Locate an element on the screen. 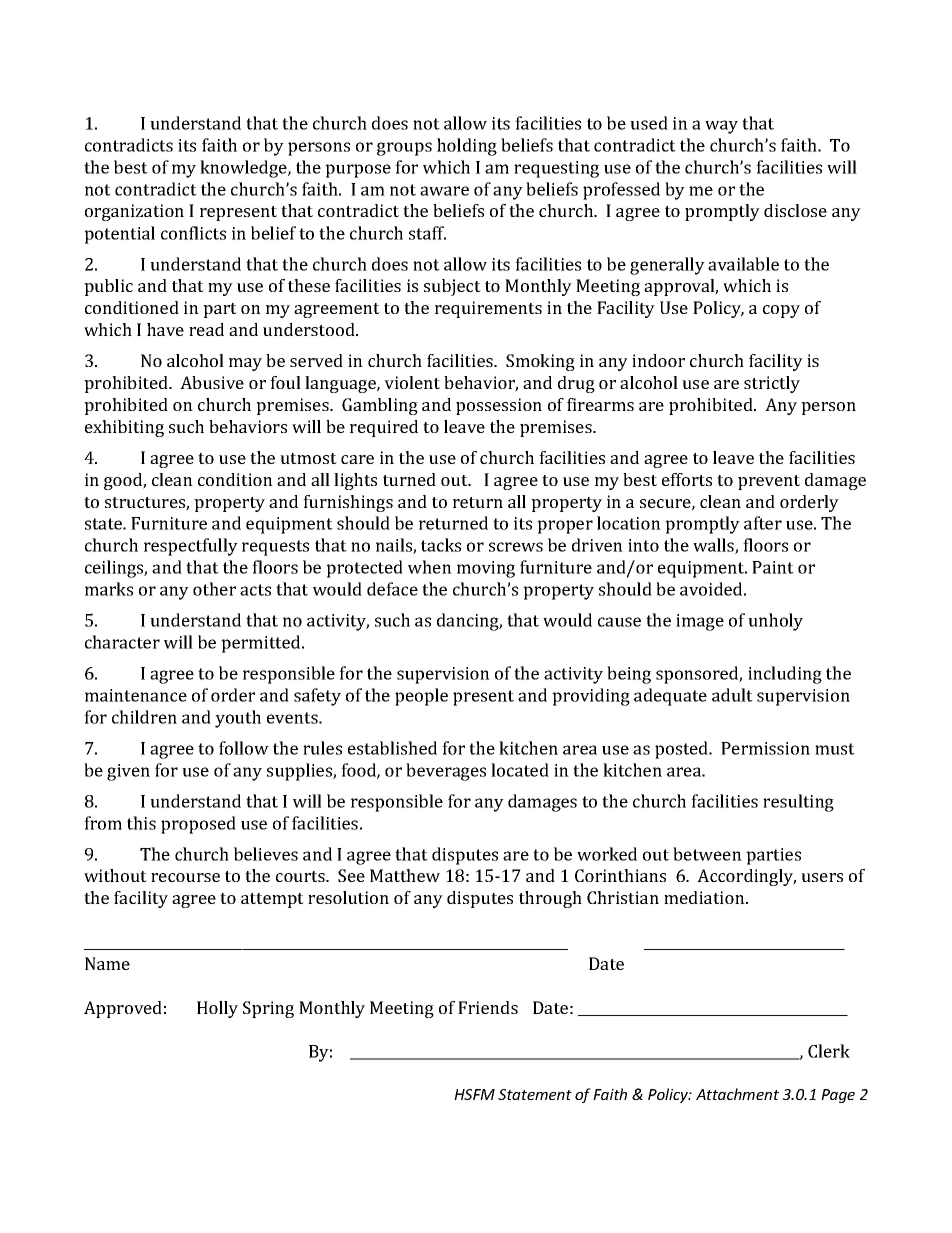 The image size is (952, 1233). Holly is located at coordinates (217, 1009).
